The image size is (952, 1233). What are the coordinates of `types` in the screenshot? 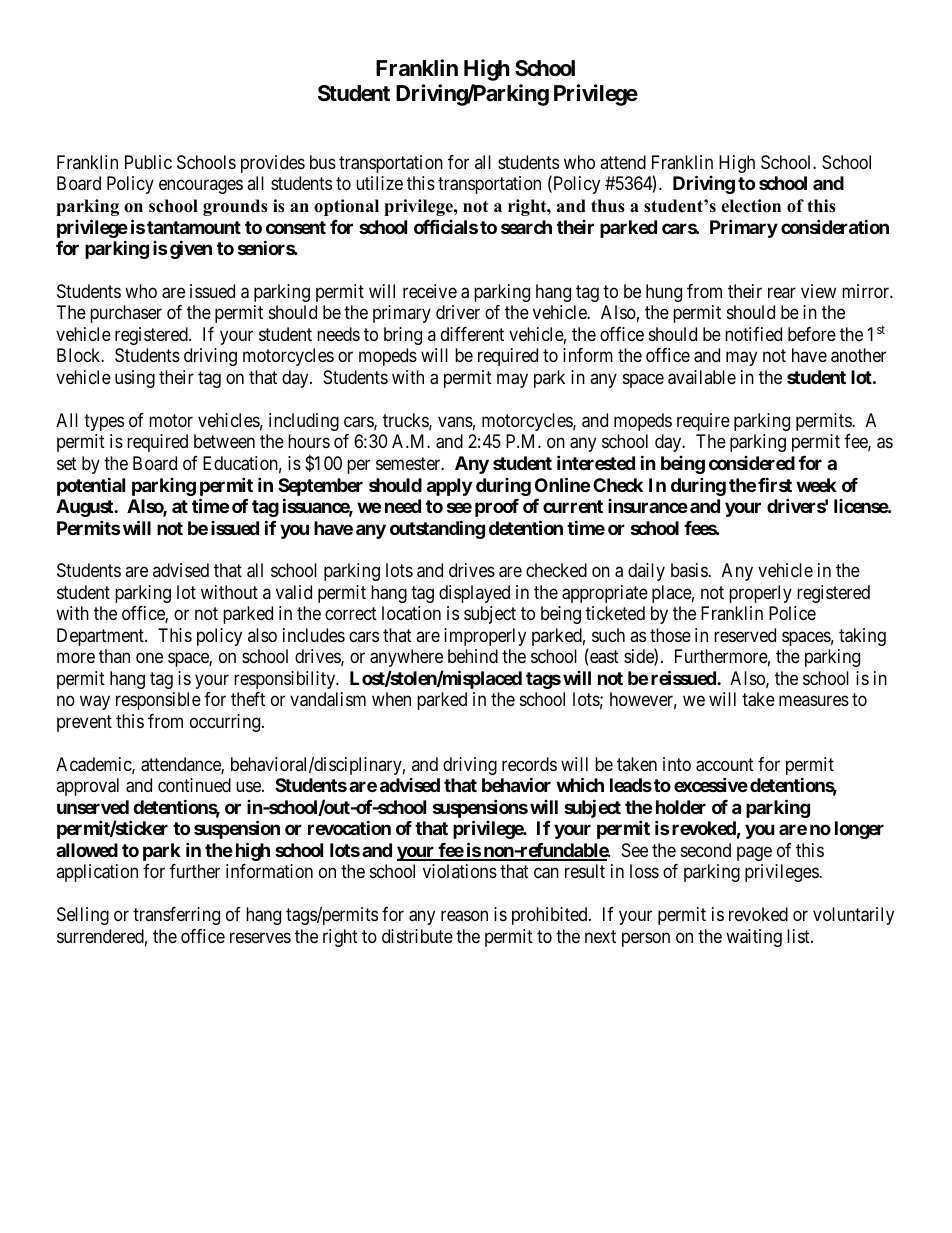 It's located at (104, 422).
